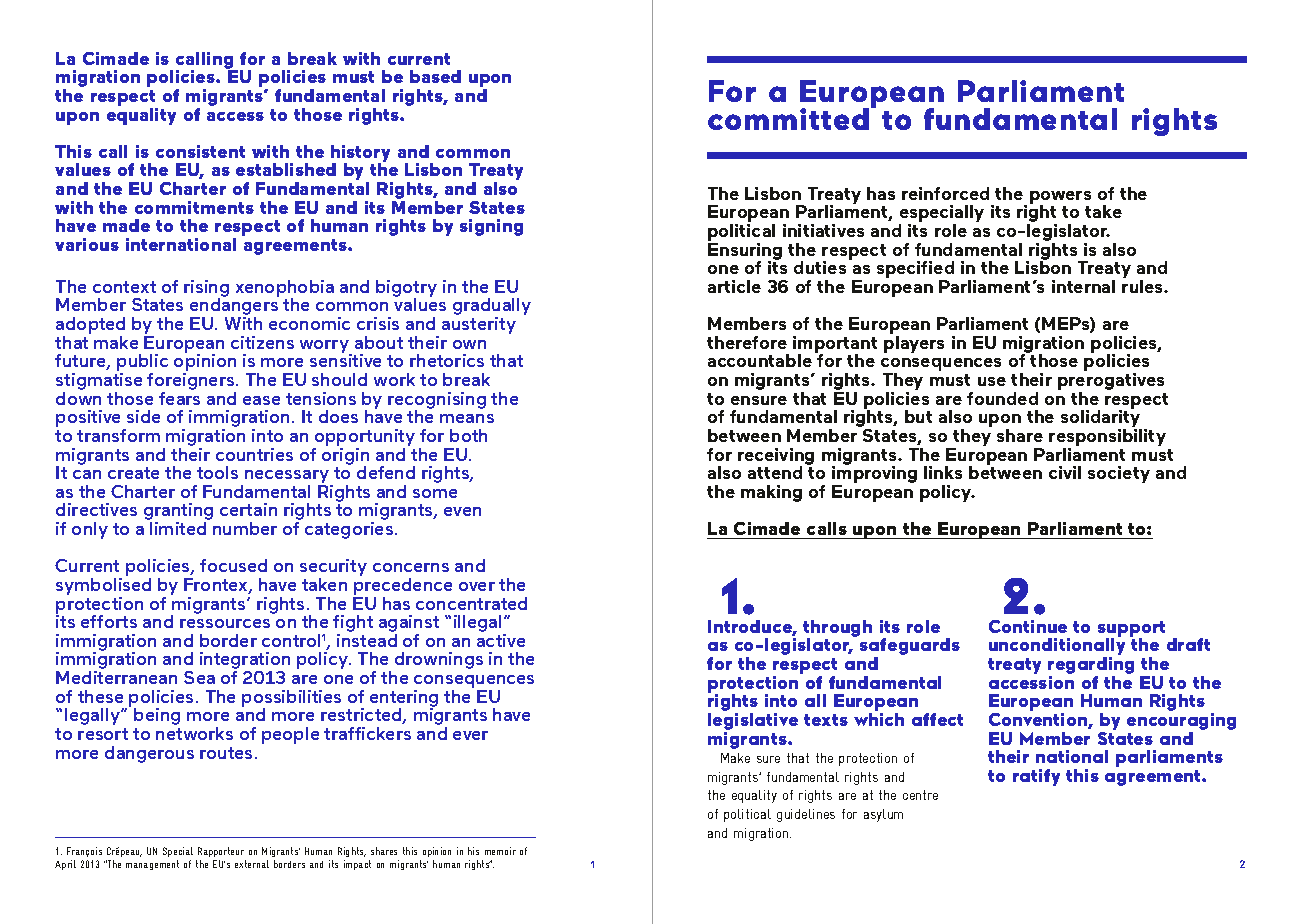 The width and height of the screenshot is (1303, 924). Describe the element at coordinates (206, 290) in the screenshot. I see `rising` at that location.
